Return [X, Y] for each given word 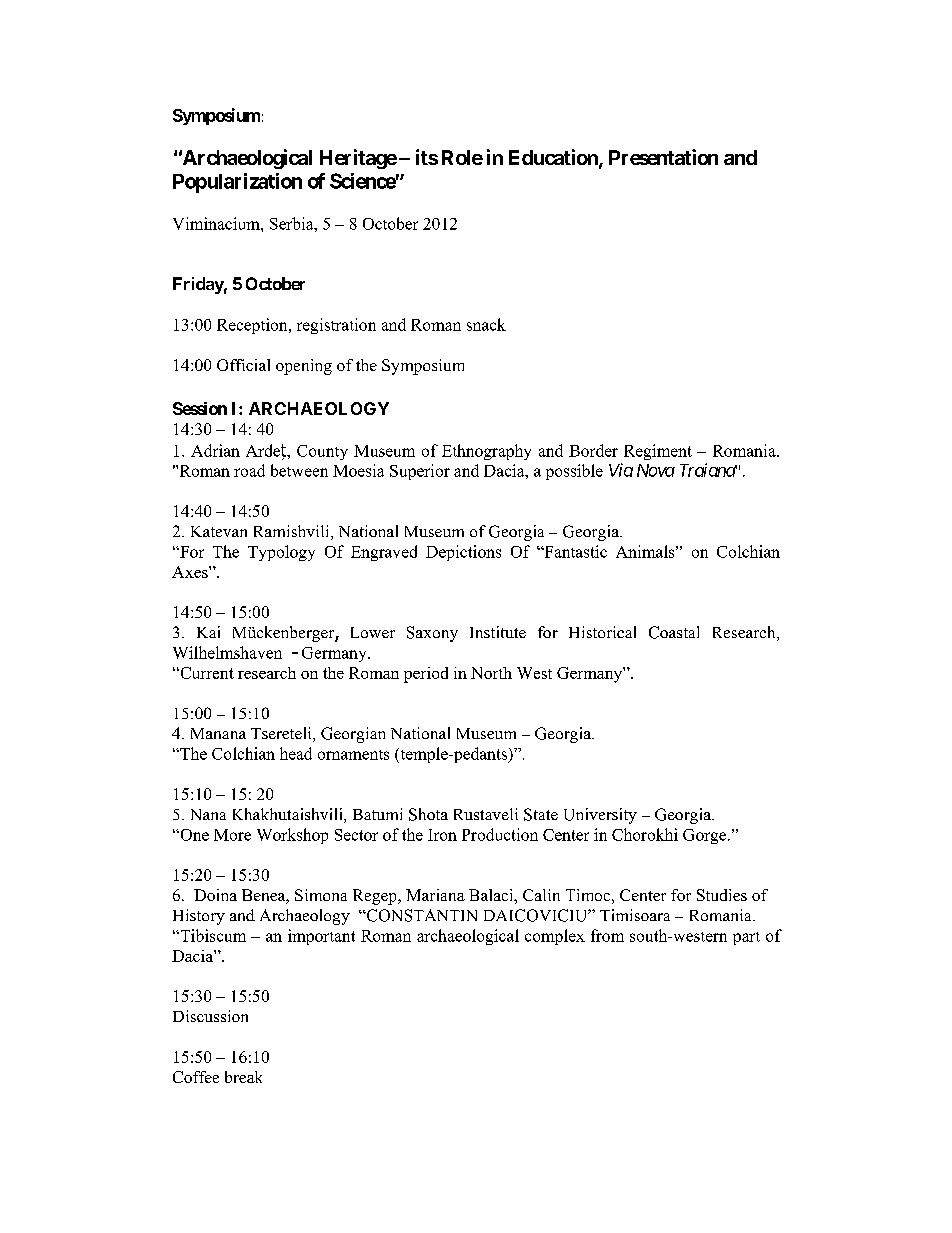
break [243, 1077]
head [296, 753]
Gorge [706, 836]
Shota [428, 814]
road [249, 470]
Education [554, 158]
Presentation [663, 157]
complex [555, 937]
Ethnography [486, 452]
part [746, 938]
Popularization [237, 183]
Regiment [658, 452]
